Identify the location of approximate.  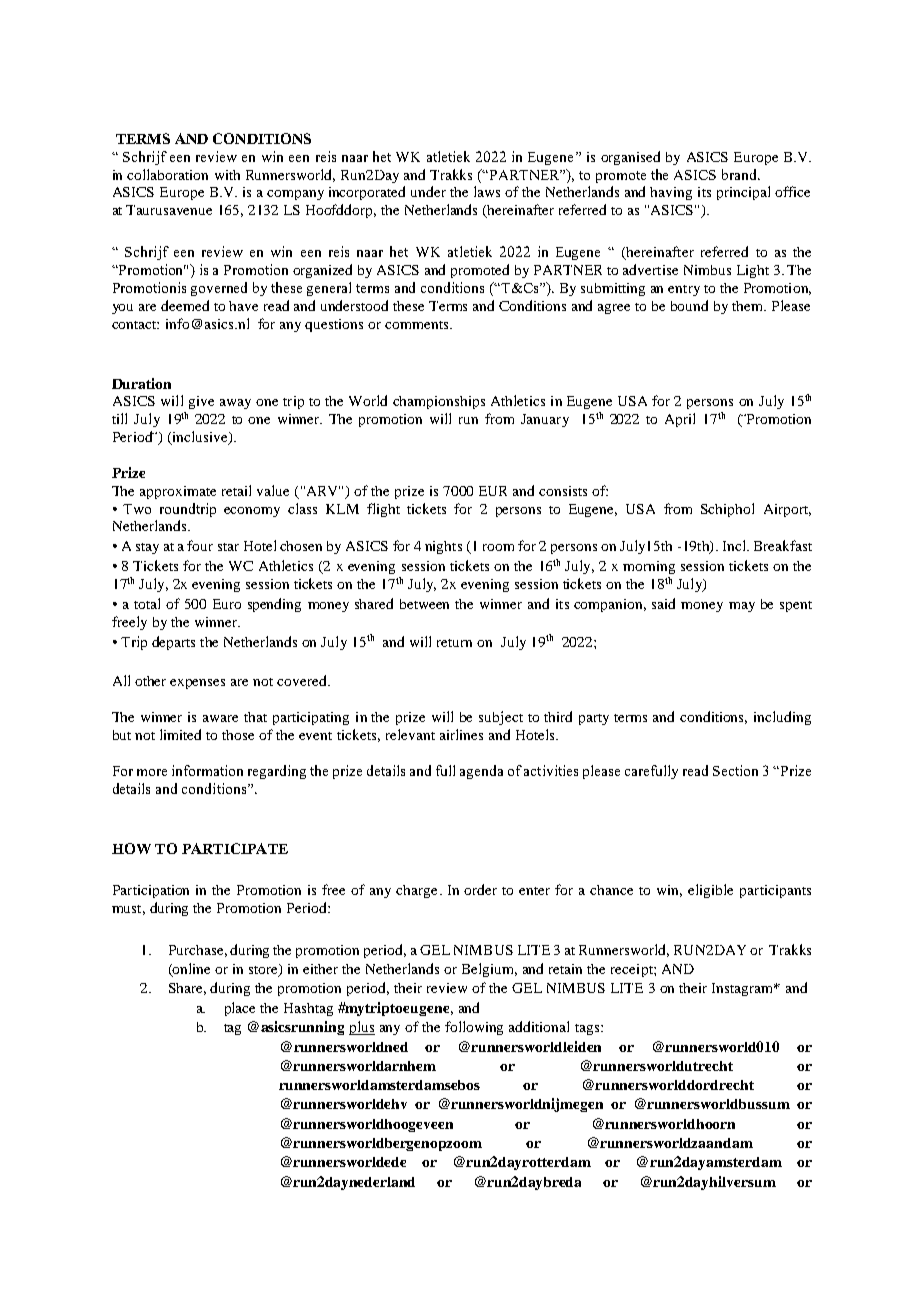
(178, 492).
